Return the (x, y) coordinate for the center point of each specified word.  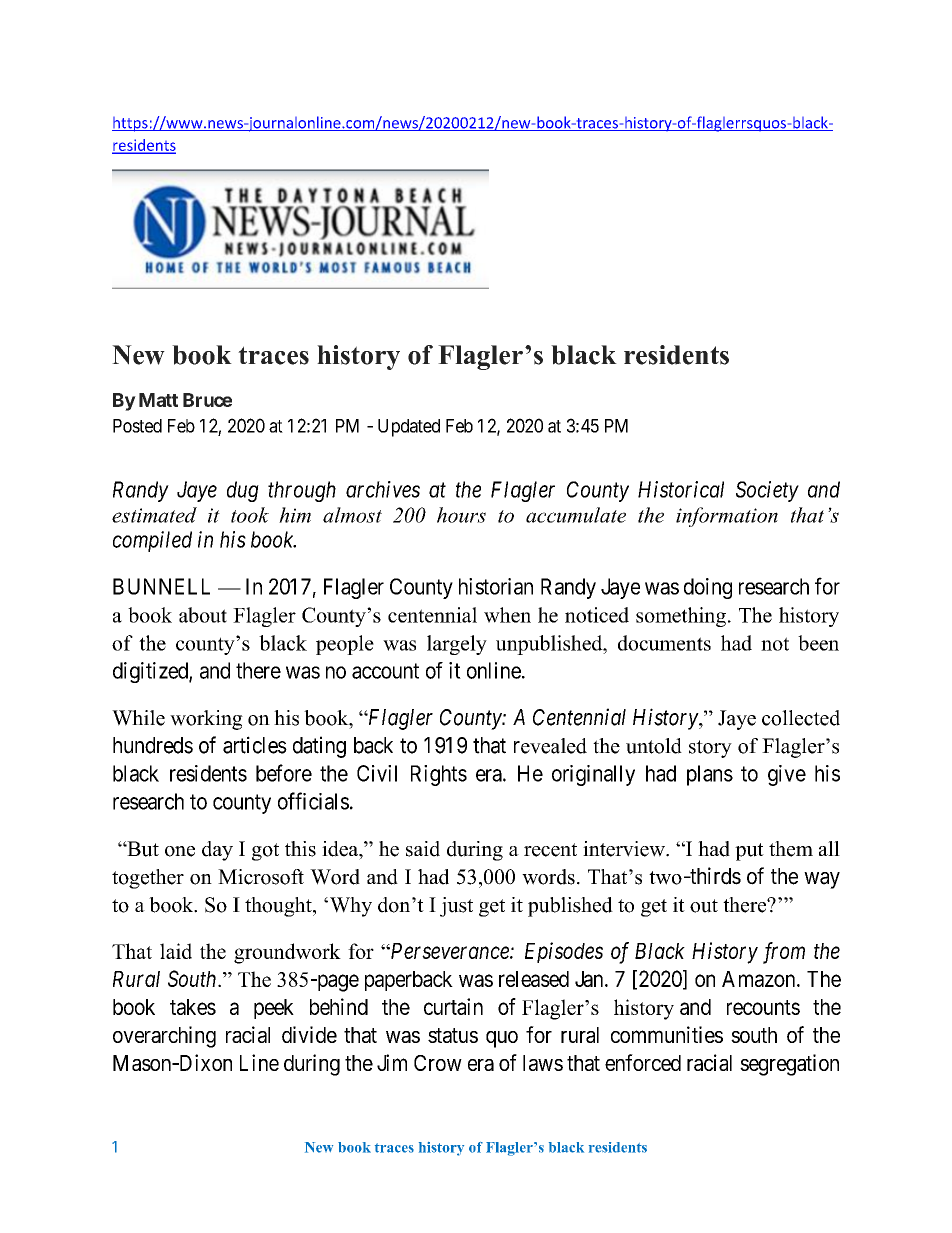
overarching (164, 1037)
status (453, 1035)
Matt (158, 400)
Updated (409, 428)
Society (767, 491)
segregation (789, 1065)
